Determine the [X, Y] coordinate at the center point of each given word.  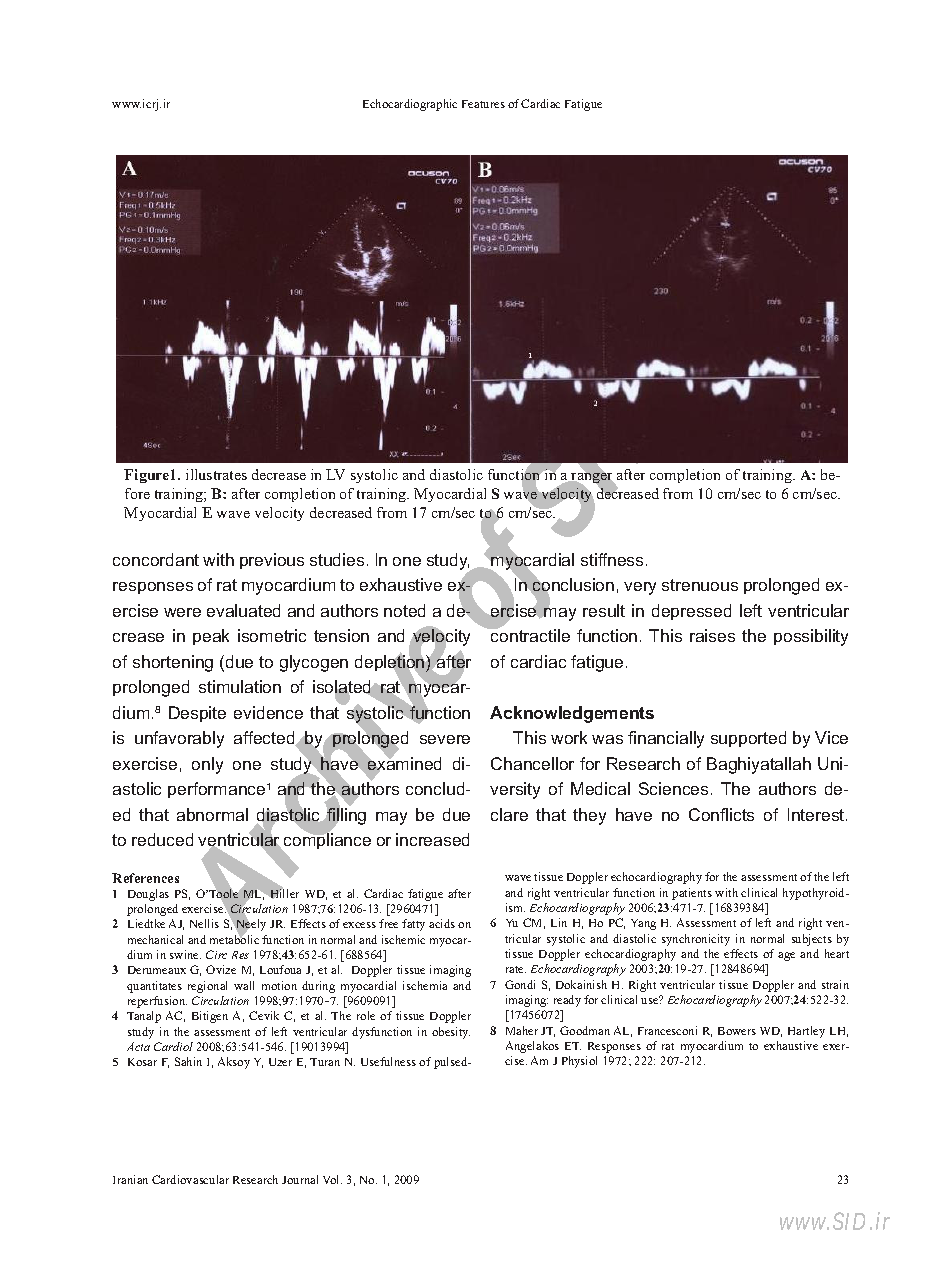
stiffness [612, 559]
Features [483, 104]
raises [712, 635]
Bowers [737, 1031]
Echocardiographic [410, 105]
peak [211, 637]
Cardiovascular [190, 1179]
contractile [529, 635]
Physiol [579, 1062]
